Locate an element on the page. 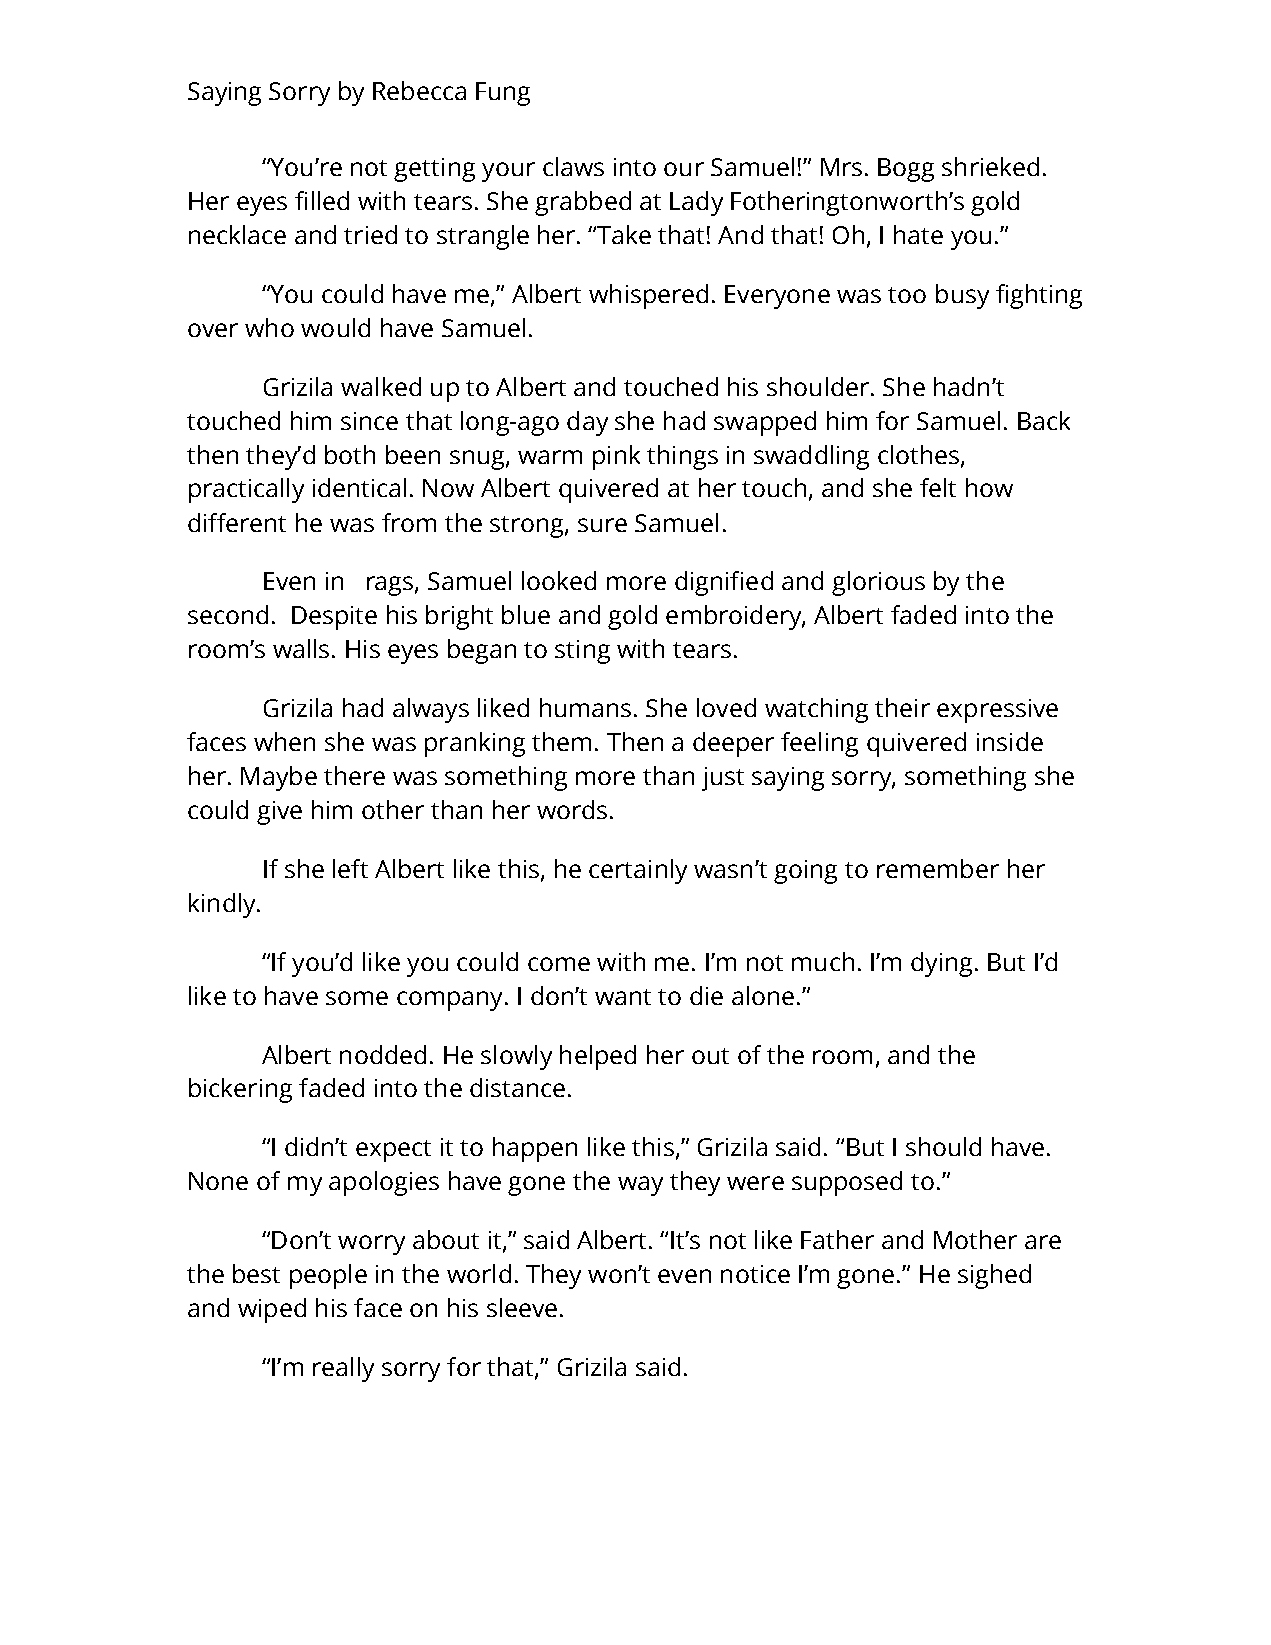 This document has height=1645, width=1271. filled is located at coordinates (322, 200).
